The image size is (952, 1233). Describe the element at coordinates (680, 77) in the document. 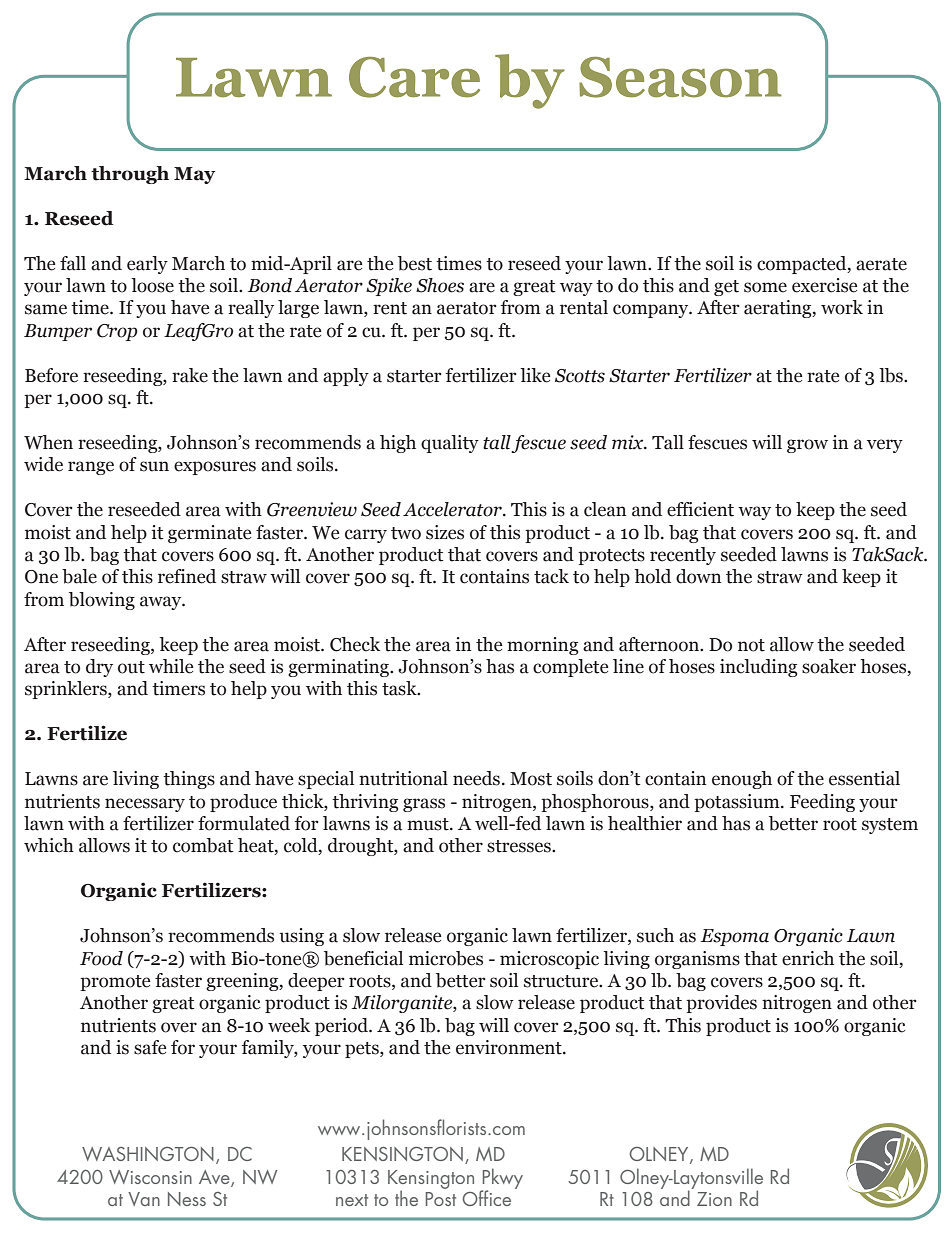

I see `Season` at that location.
